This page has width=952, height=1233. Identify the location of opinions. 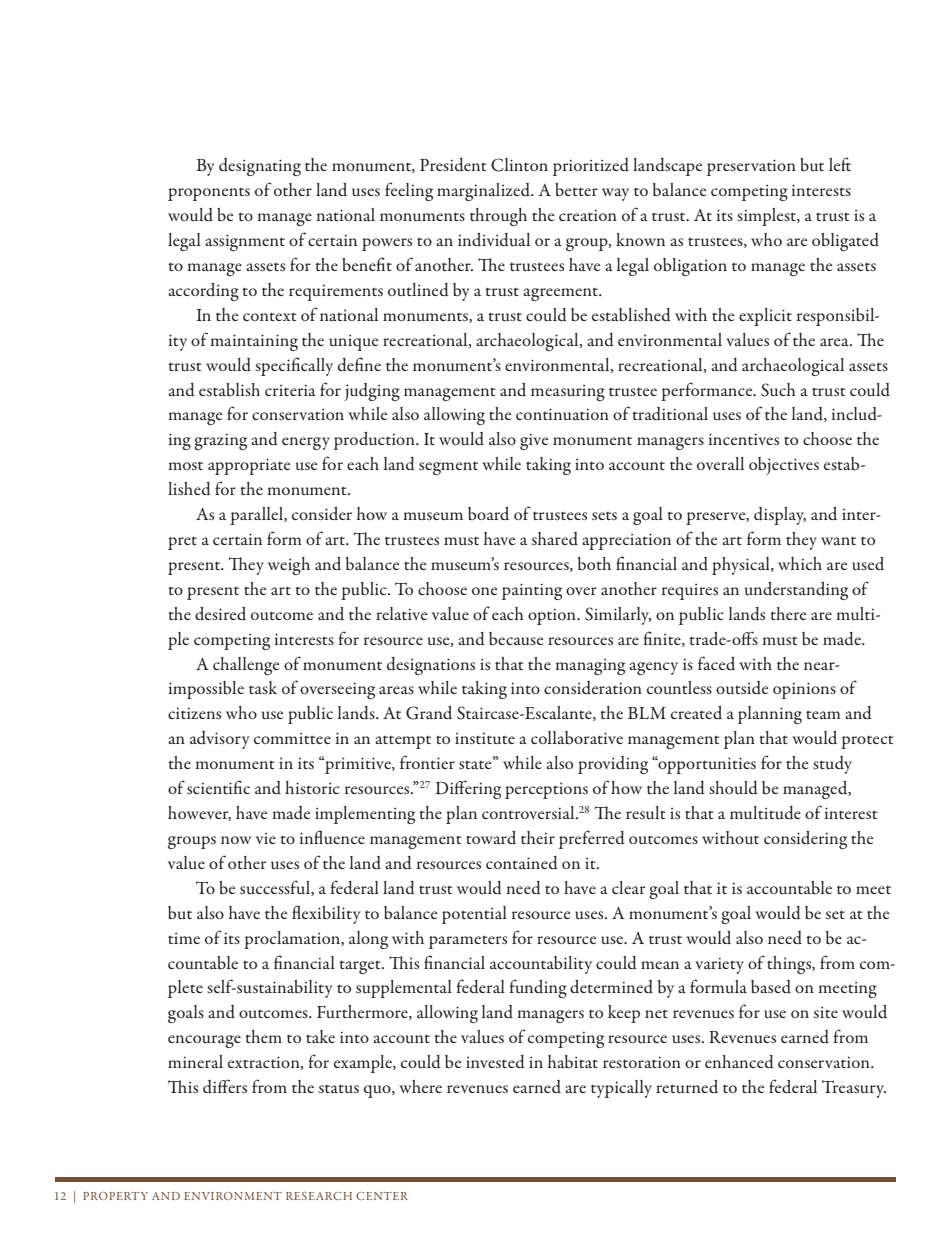
(804, 690).
